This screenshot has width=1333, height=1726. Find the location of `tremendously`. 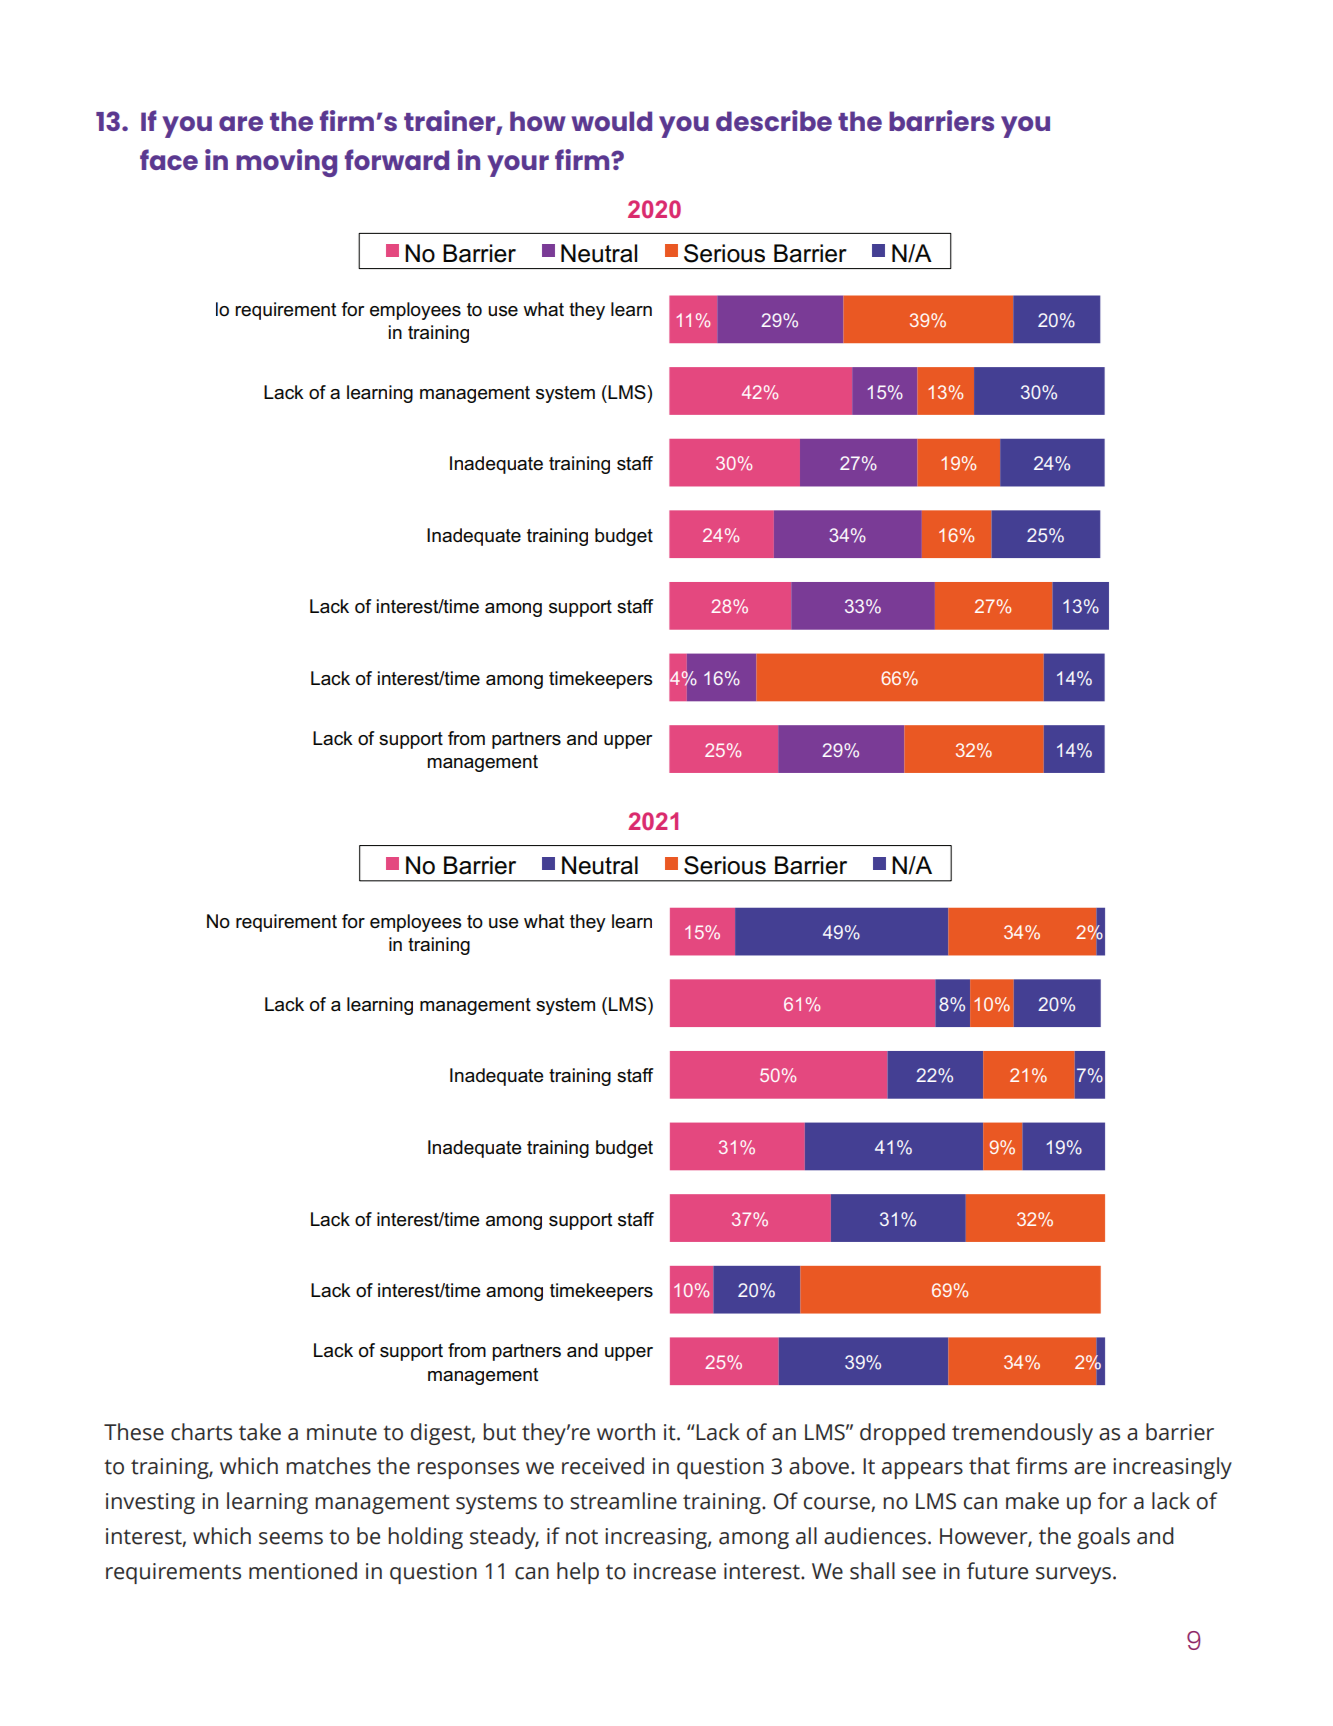

tremendously is located at coordinates (1022, 1434).
